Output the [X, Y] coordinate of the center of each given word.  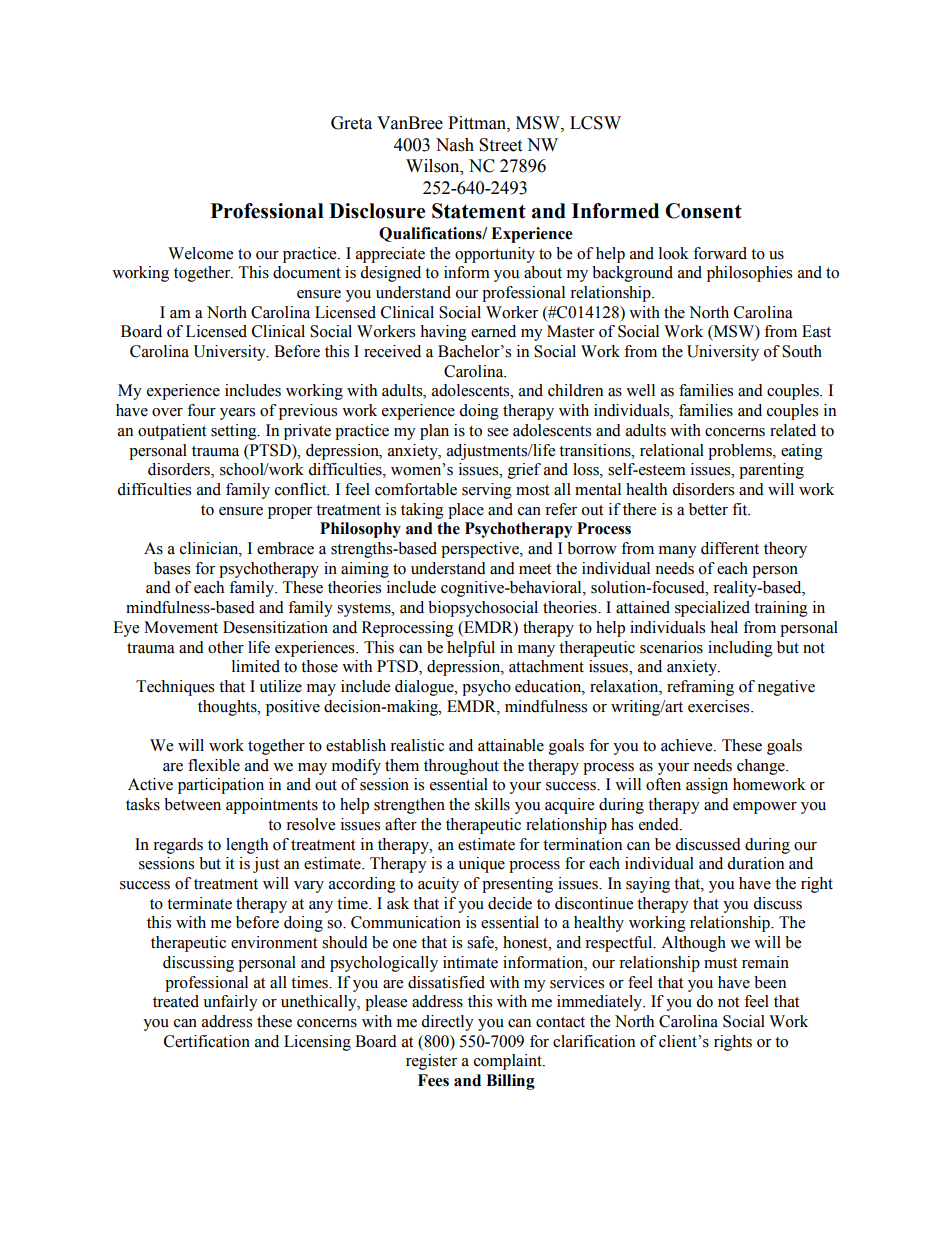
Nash [455, 145]
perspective [481, 550]
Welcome [200, 253]
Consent [703, 211]
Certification [207, 1041]
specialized [712, 609]
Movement [181, 627]
